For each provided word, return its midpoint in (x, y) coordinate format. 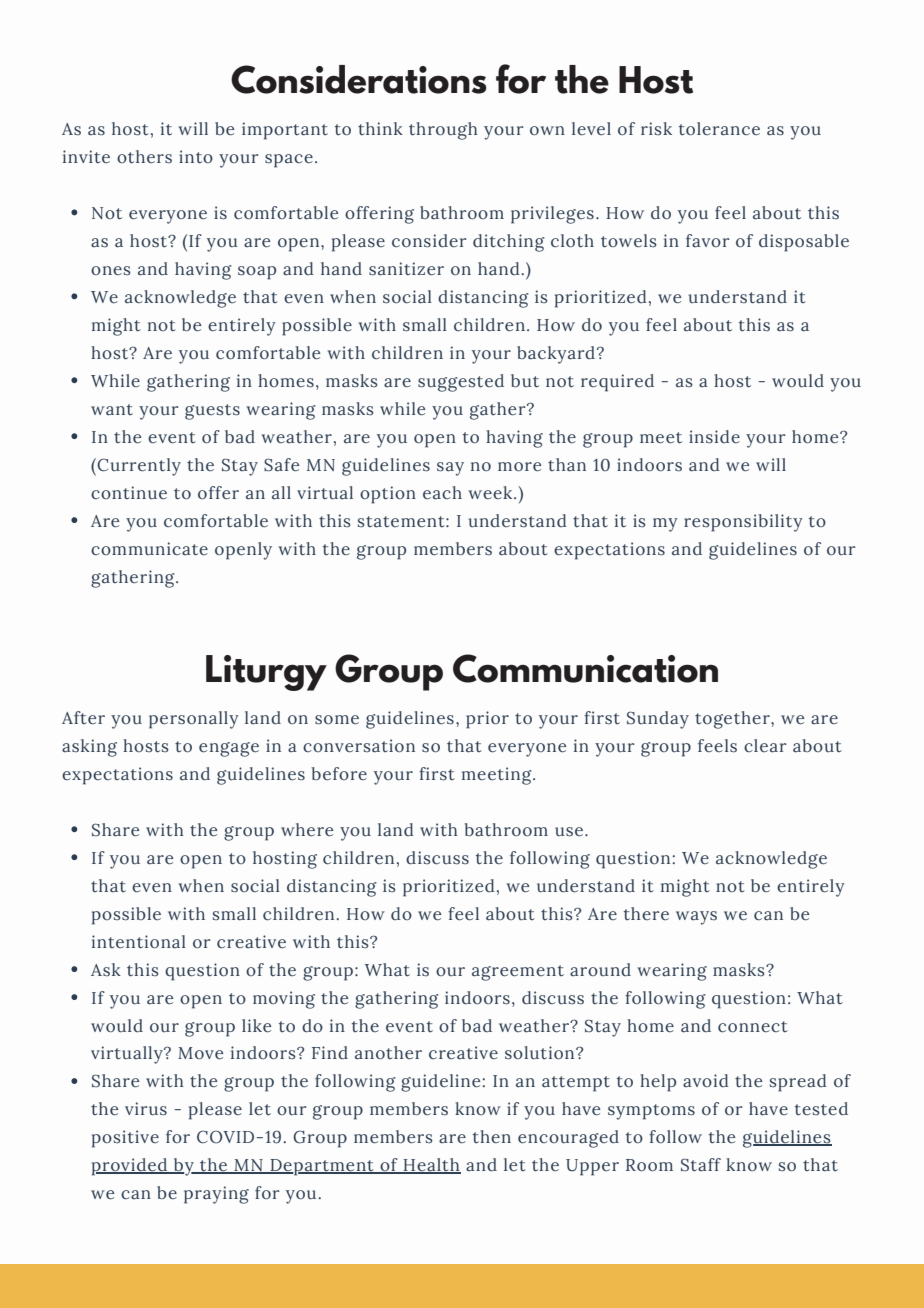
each (442, 493)
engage (229, 749)
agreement (518, 973)
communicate (149, 549)
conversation (359, 746)
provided (131, 1167)
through (443, 131)
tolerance (719, 129)
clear (765, 746)
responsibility (743, 523)
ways (696, 918)
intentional (139, 942)
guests (212, 412)
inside (714, 437)
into (196, 157)
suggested (461, 383)
